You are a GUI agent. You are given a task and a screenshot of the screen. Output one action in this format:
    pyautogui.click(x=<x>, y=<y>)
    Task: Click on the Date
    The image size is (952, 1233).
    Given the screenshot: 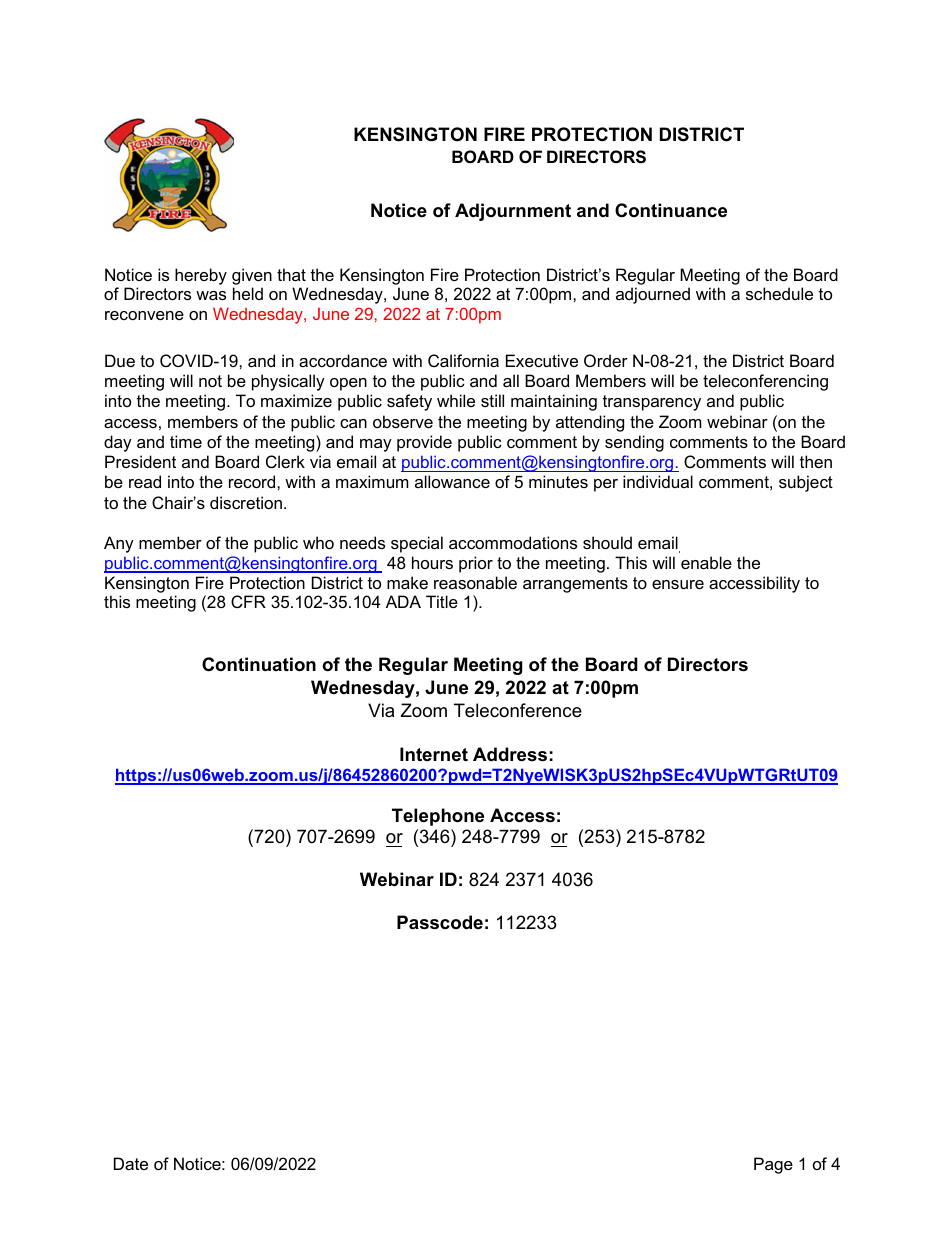 What is the action you would take?
    pyautogui.click(x=131, y=1163)
